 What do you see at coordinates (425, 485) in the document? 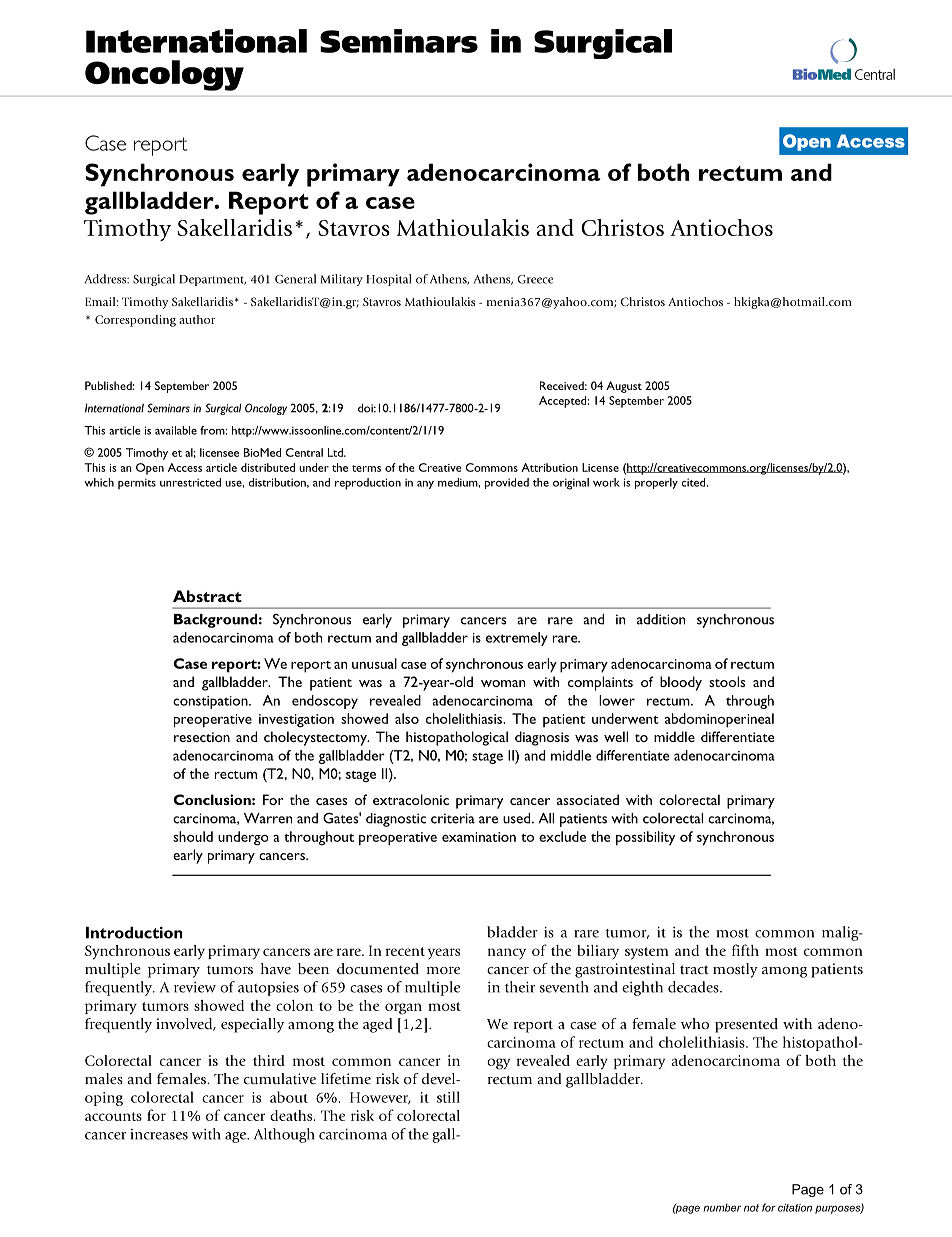
I see `any` at bounding box center [425, 485].
